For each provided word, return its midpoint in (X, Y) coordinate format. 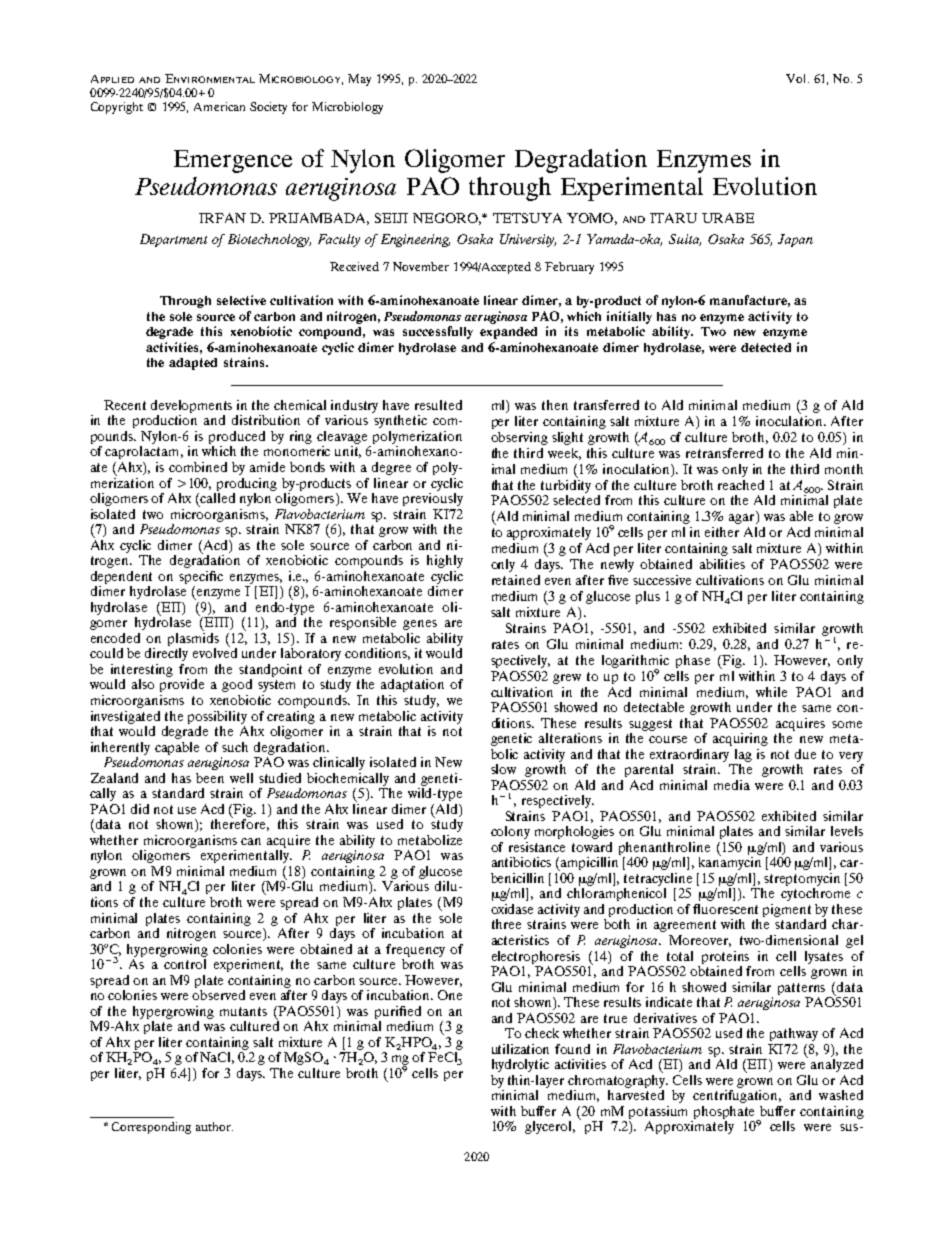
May (359, 80)
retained (516, 580)
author (214, 1126)
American (219, 106)
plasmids (193, 639)
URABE (728, 218)
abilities (722, 564)
